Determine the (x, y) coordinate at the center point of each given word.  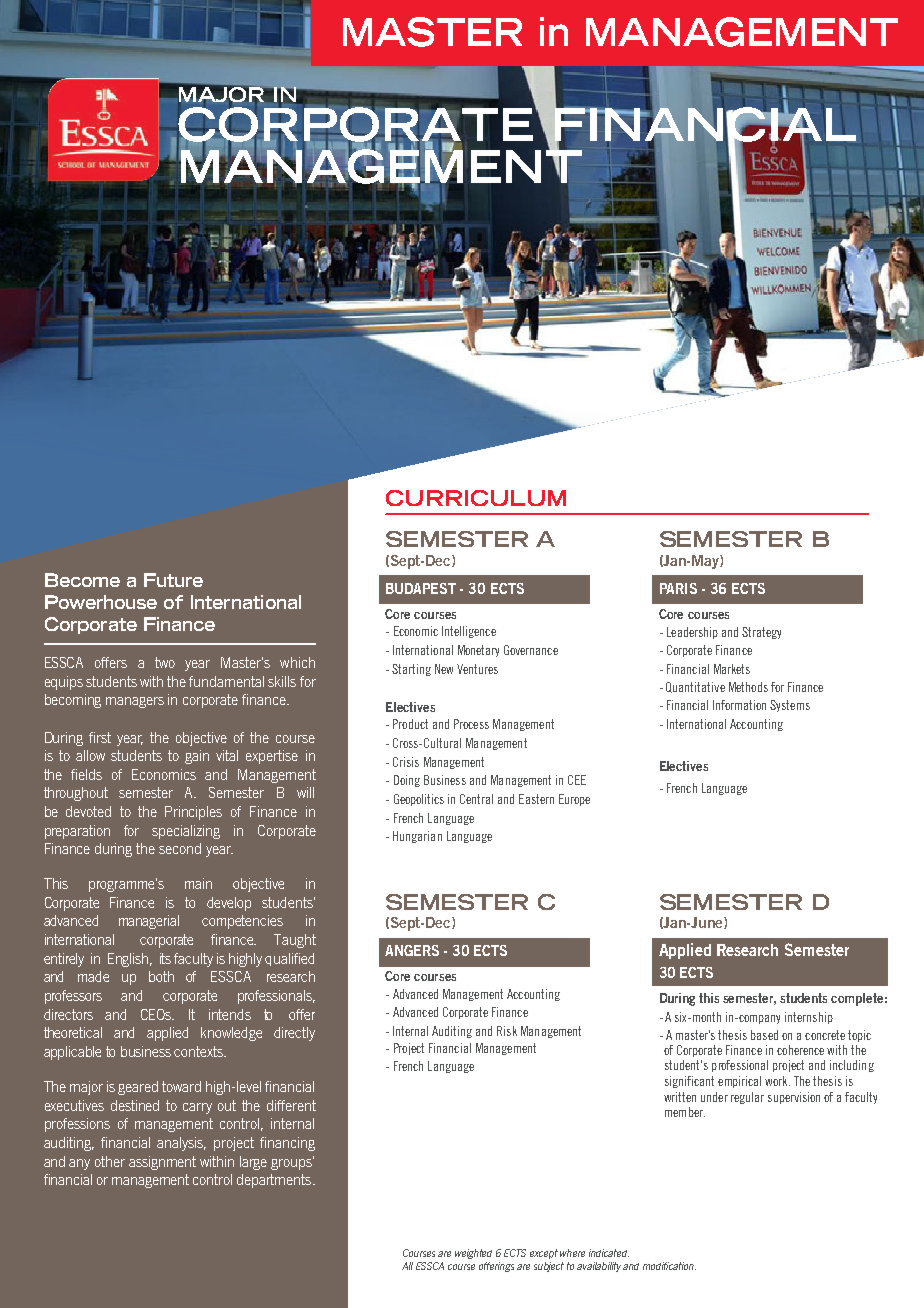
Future (173, 580)
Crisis (406, 762)
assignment (162, 1163)
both (161, 976)
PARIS (678, 588)
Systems (790, 706)
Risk (507, 1031)
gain (197, 757)
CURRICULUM (476, 498)
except (544, 1254)
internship (809, 1018)
